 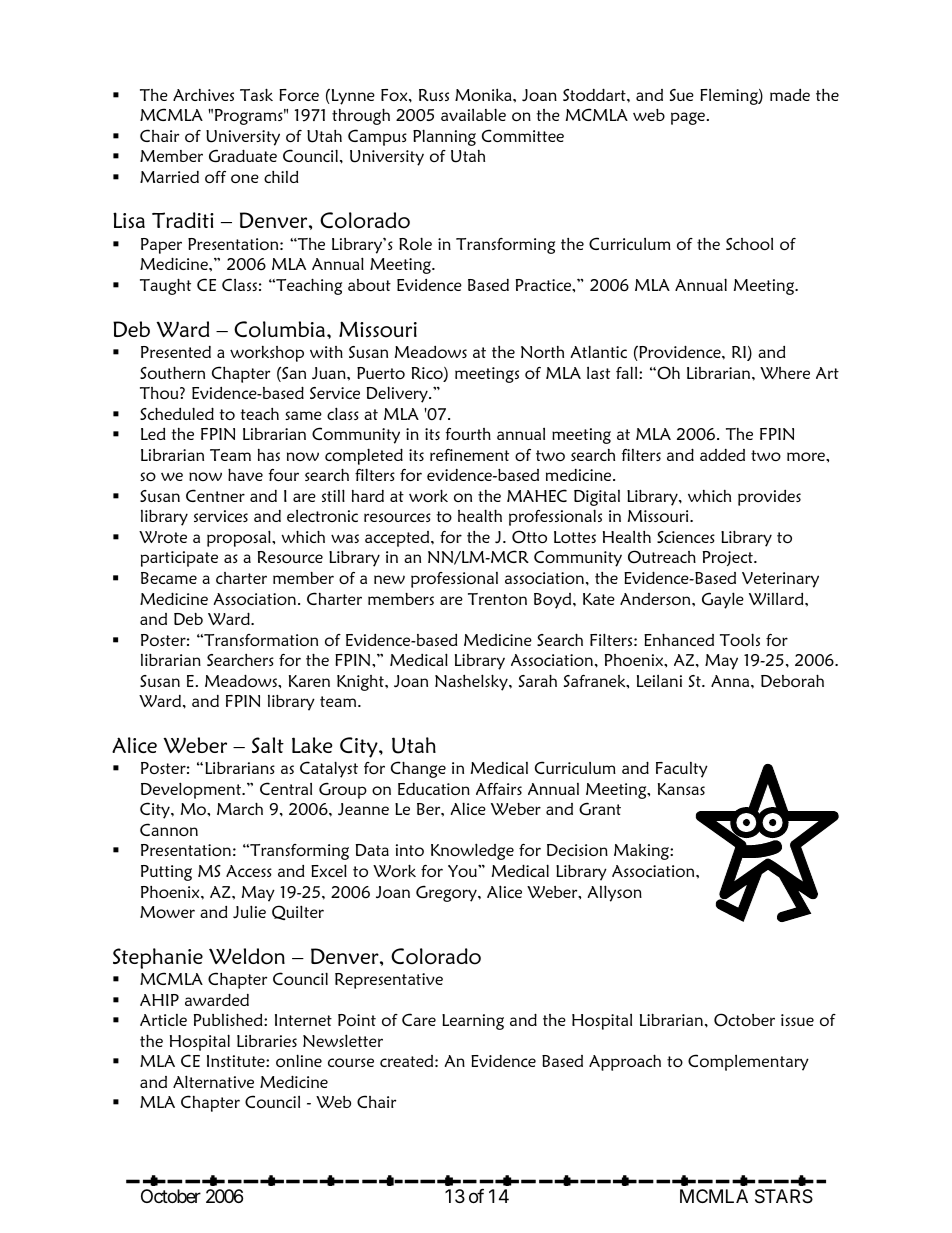 What do you see at coordinates (203, 95) in the page?
I see `Archives` at bounding box center [203, 95].
